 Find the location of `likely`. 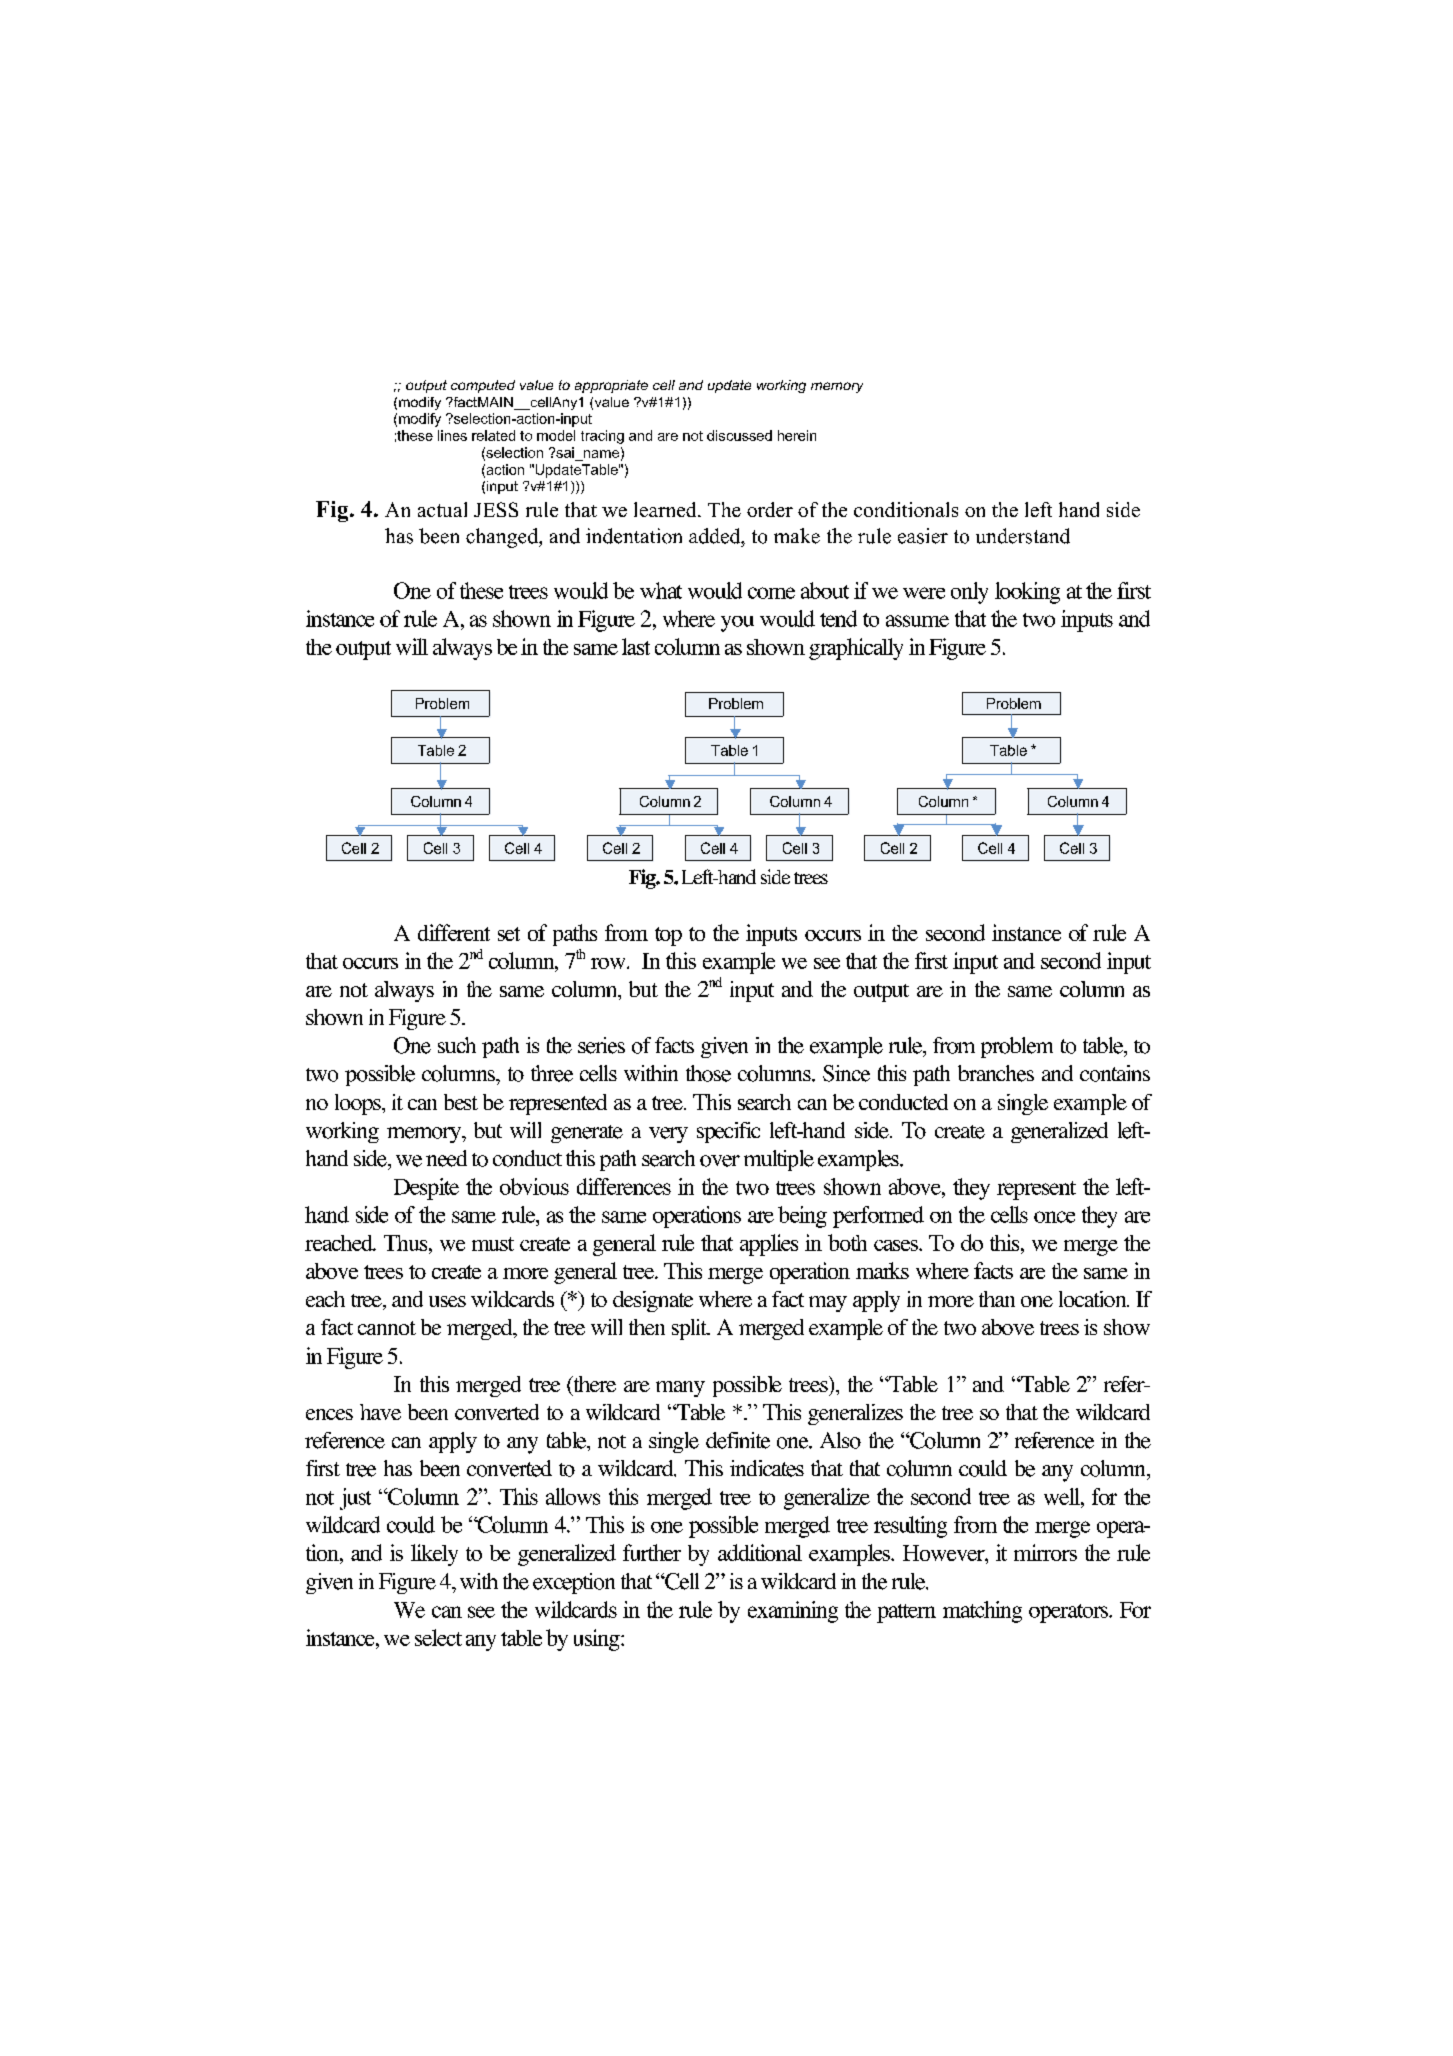

likely is located at coordinates (434, 1555).
